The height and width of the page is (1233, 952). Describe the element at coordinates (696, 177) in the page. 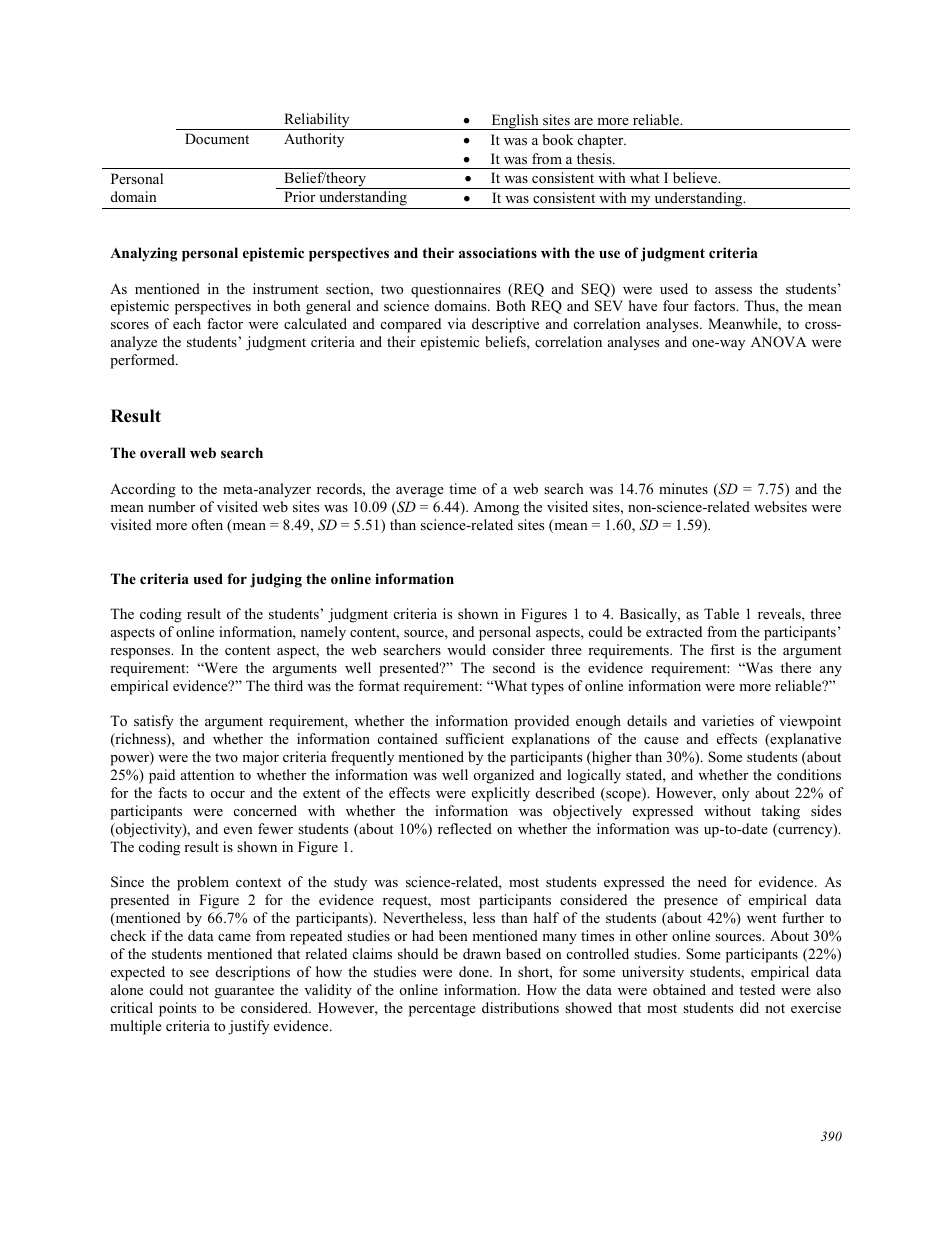

I see `believe` at that location.
